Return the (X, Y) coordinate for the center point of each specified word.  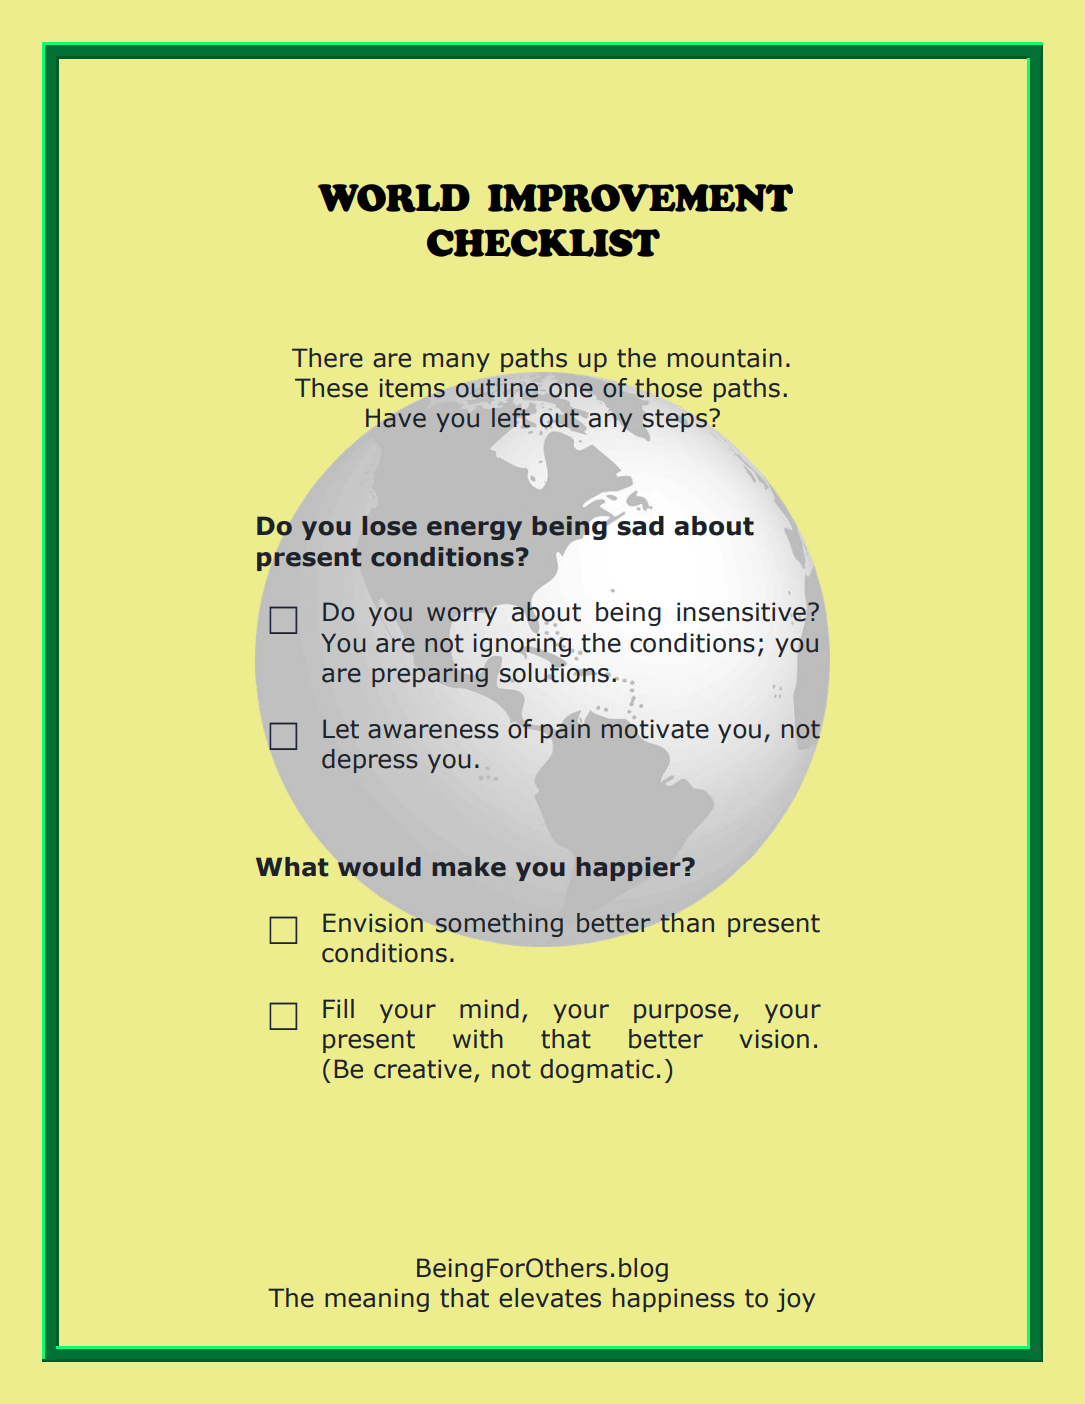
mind (489, 1009)
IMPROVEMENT (640, 198)
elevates (550, 1298)
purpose (682, 1013)
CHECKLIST (543, 243)
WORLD (394, 198)
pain (565, 730)
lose (389, 526)
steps (676, 420)
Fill (338, 1008)
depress (370, 761)
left (511, 418)
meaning (377, 1300)
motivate (654, 729)
